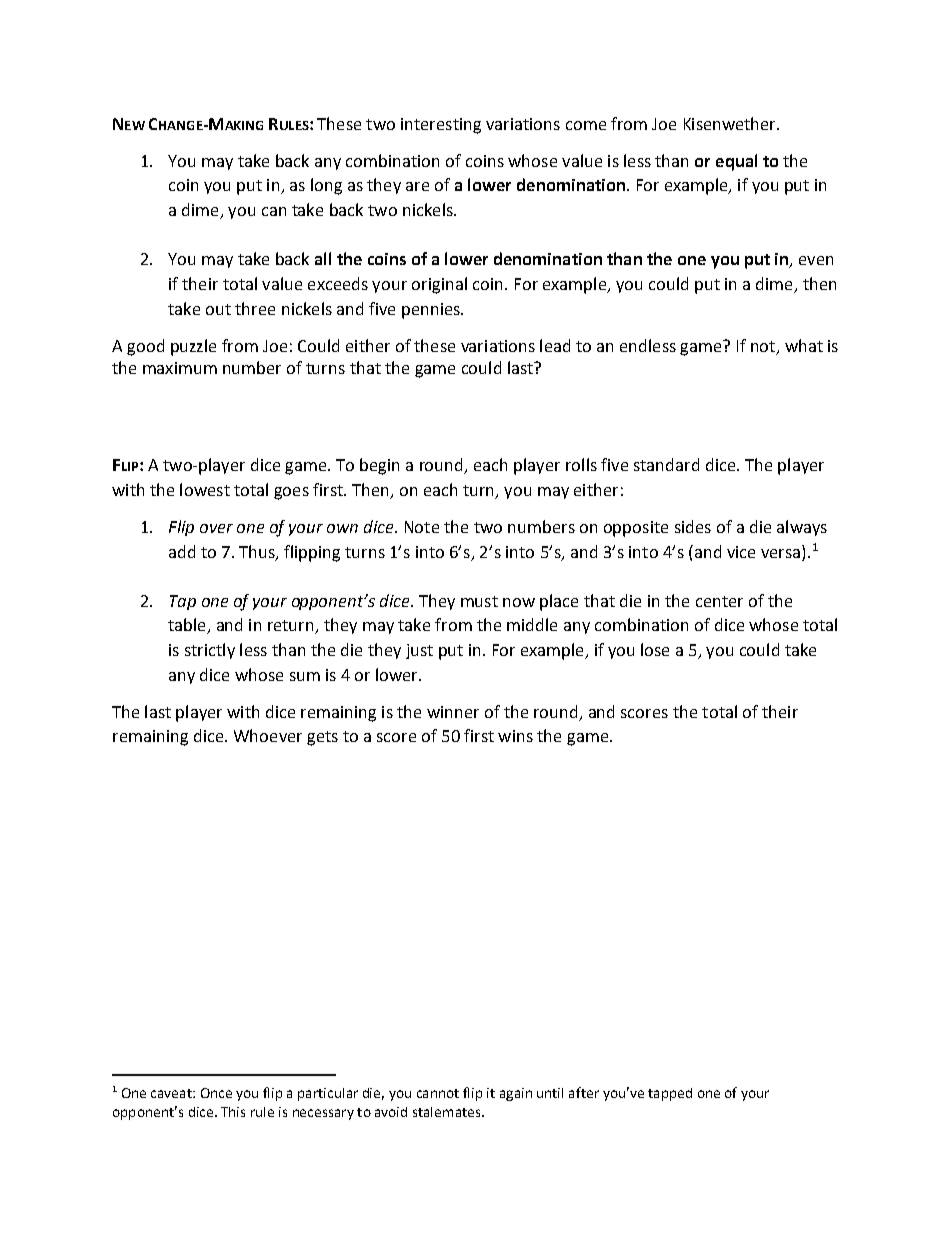  What do you see at coordinates (516, 1094) in the screenshot?
I see `again` at bounding box center [516, 1094].
